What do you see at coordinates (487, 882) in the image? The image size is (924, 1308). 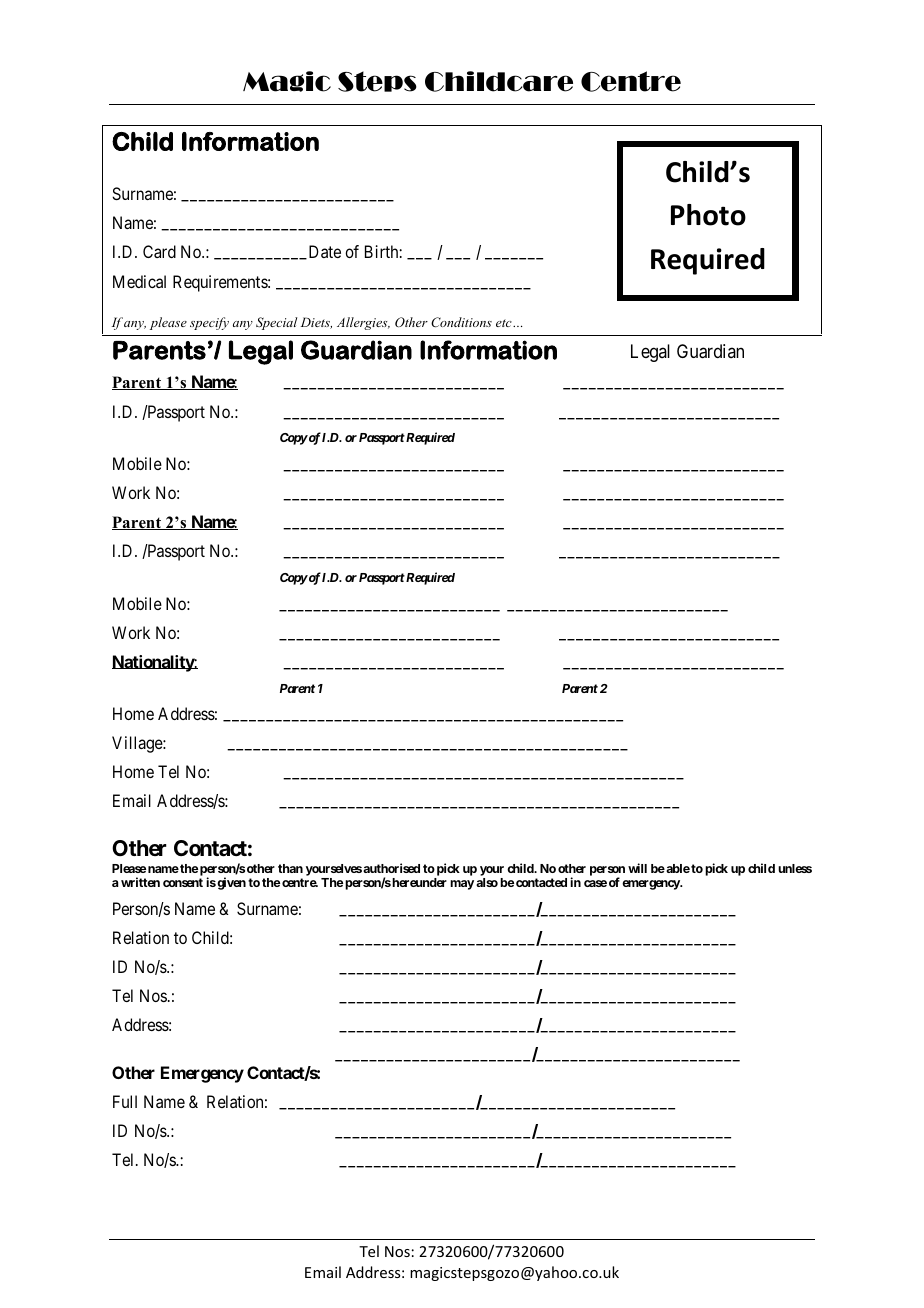 I see `also` at bounding box center [487, 882].
